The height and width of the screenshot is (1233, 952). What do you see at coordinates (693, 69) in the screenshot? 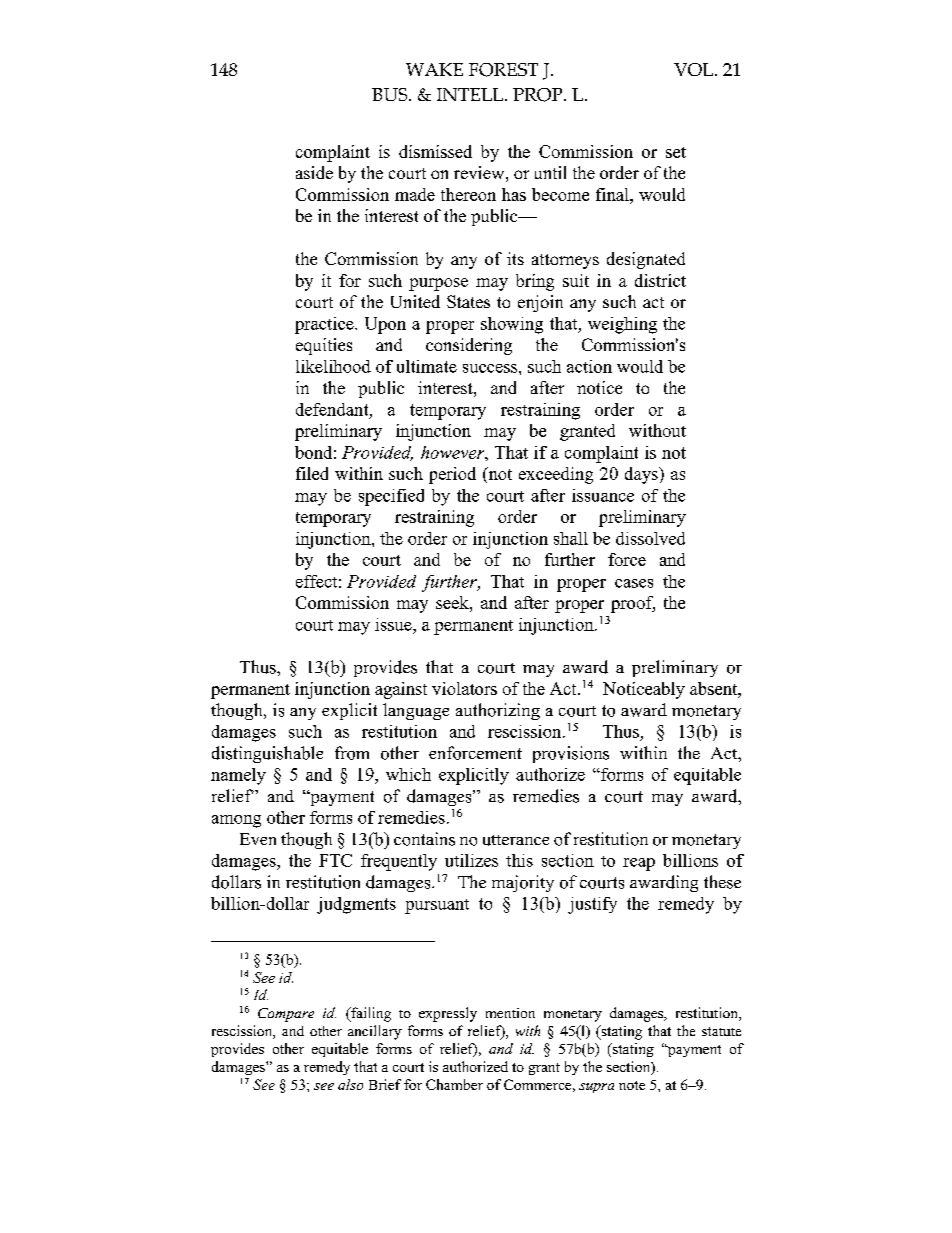
I see `VOL` at bounding box center [693, 69].
